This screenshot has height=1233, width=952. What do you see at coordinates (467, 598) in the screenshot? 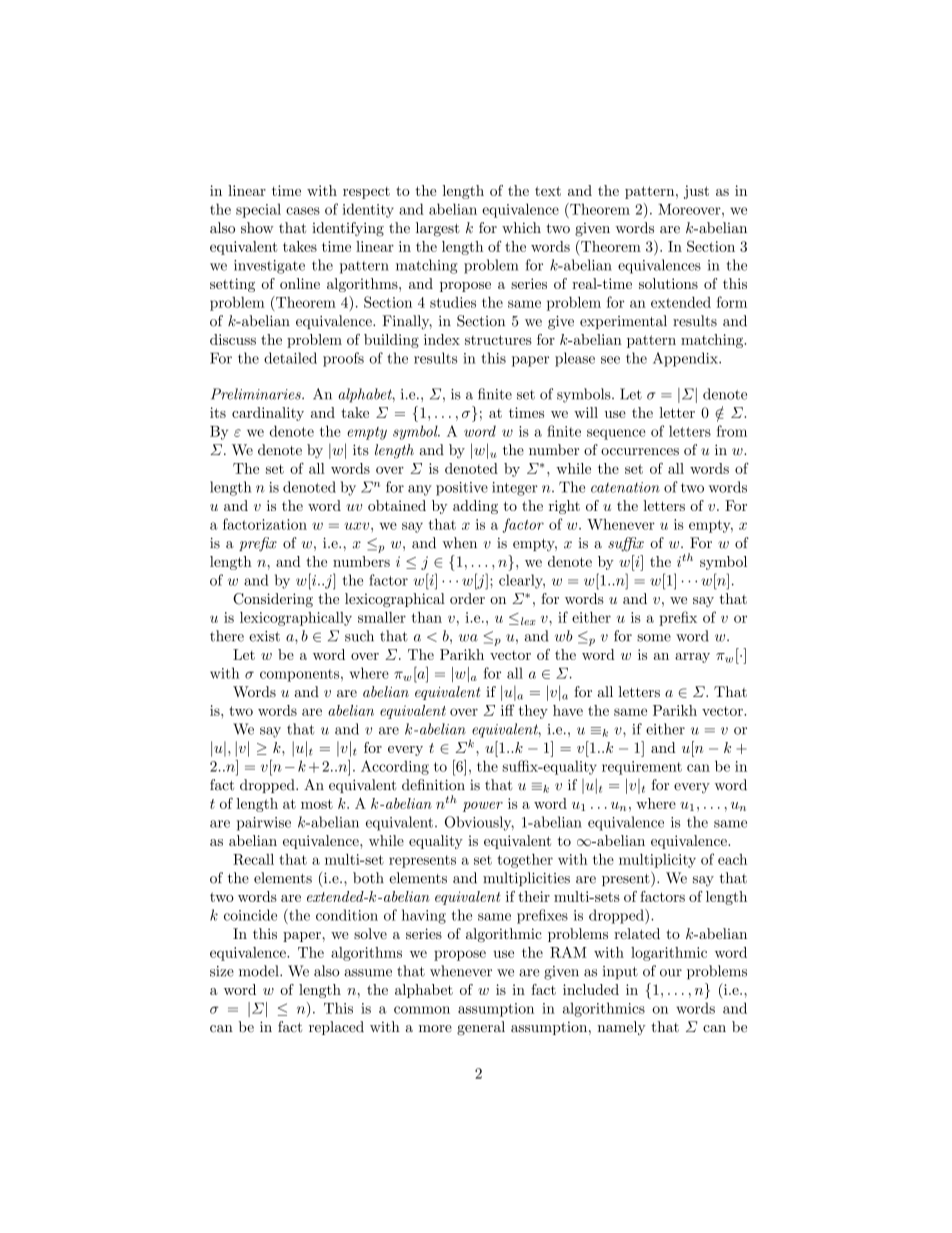
I see `order` at bounding box center [467, 598].
